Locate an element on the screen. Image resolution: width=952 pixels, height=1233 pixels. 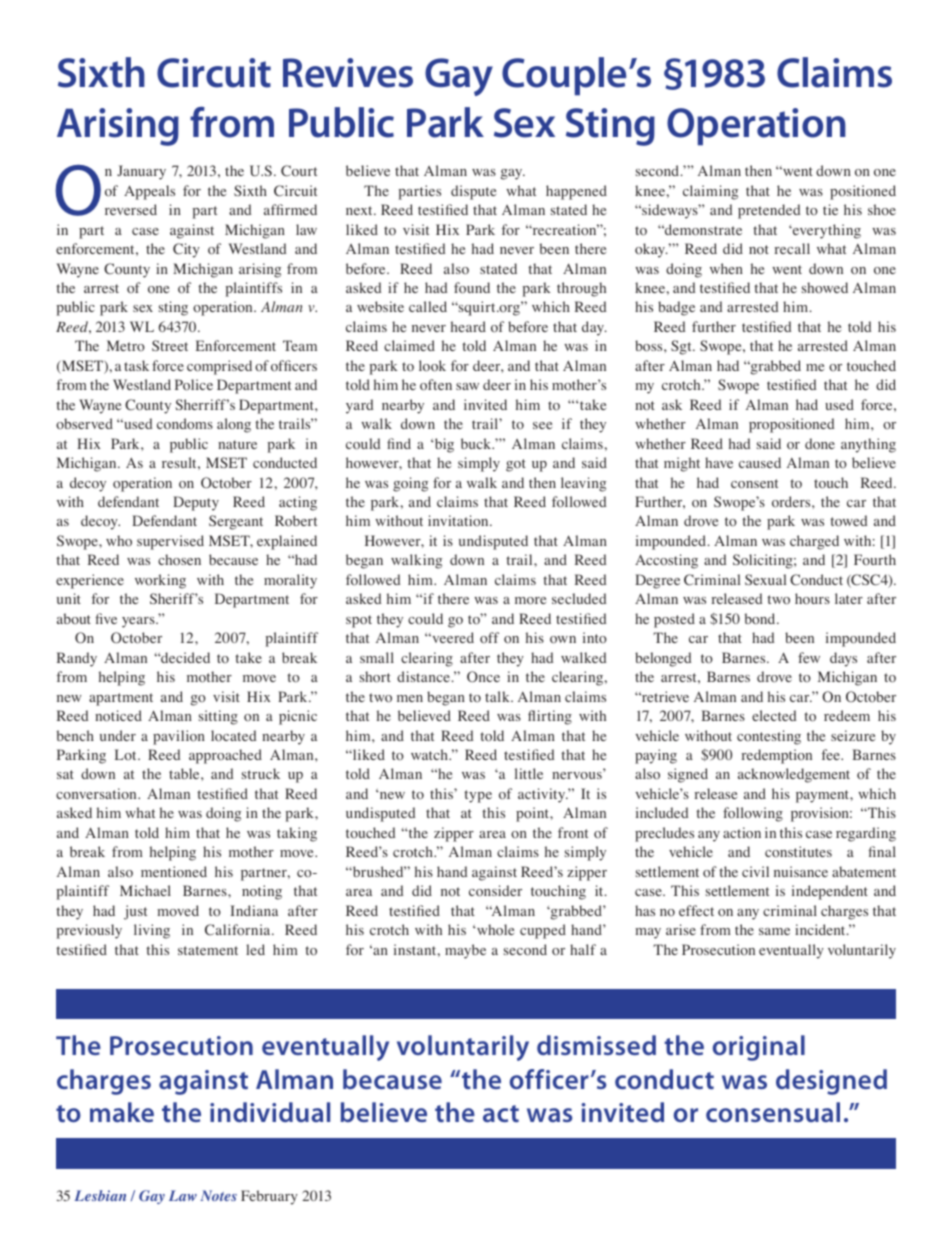
bond is located at coordinates (761, 618).
